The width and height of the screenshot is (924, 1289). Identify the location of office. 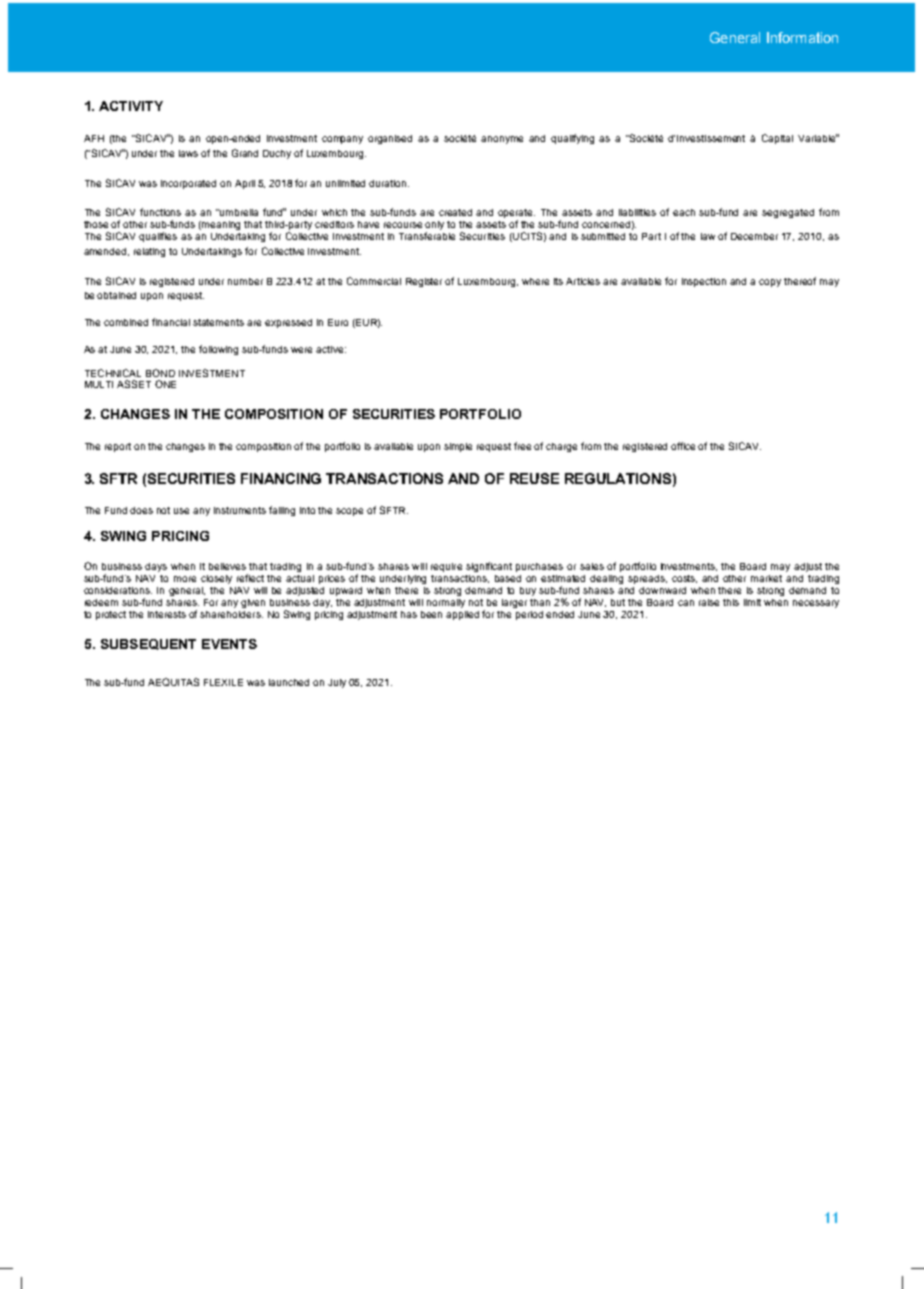
(683, 446).
